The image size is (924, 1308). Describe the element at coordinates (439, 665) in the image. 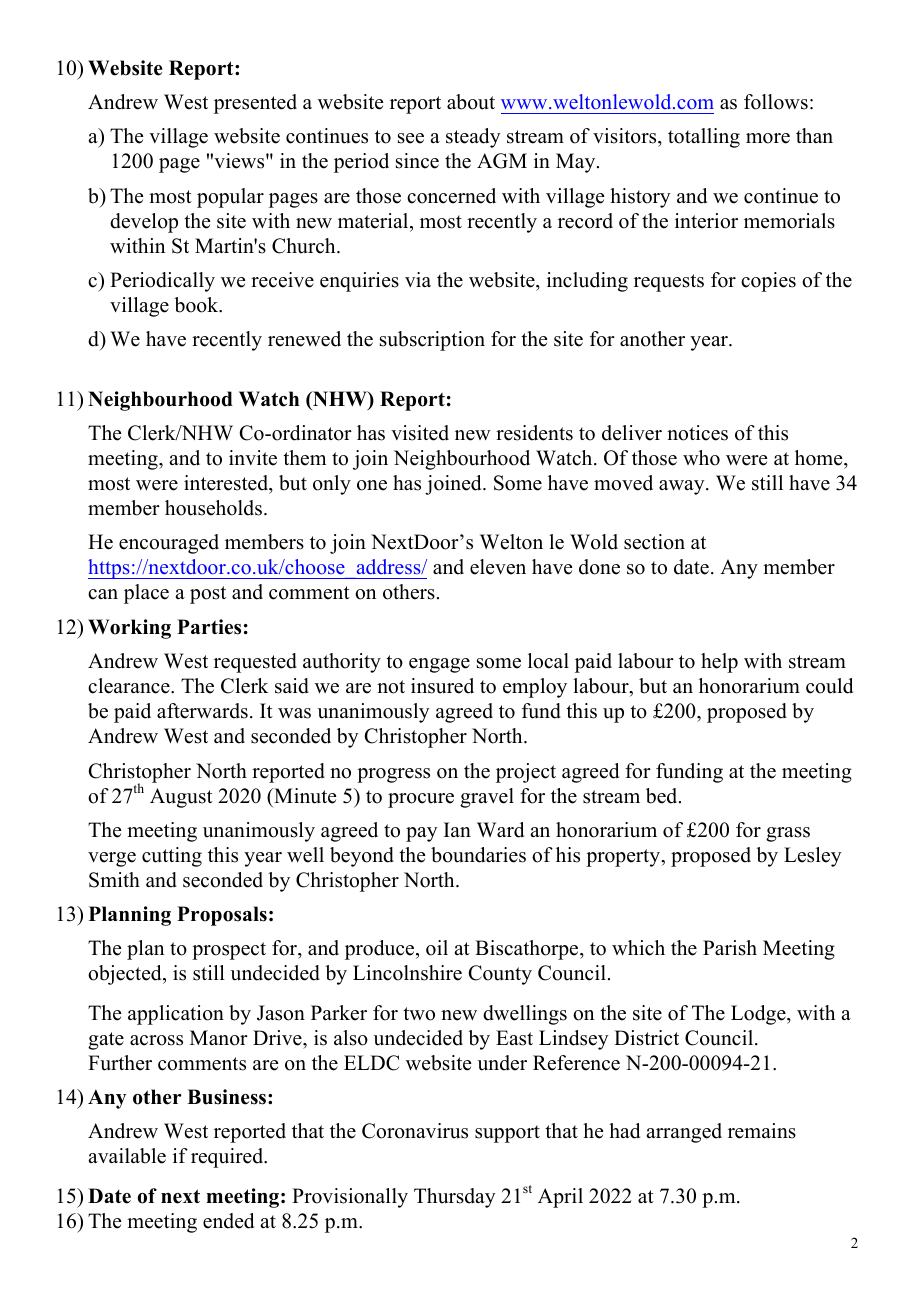

I see `engage` at that location.
